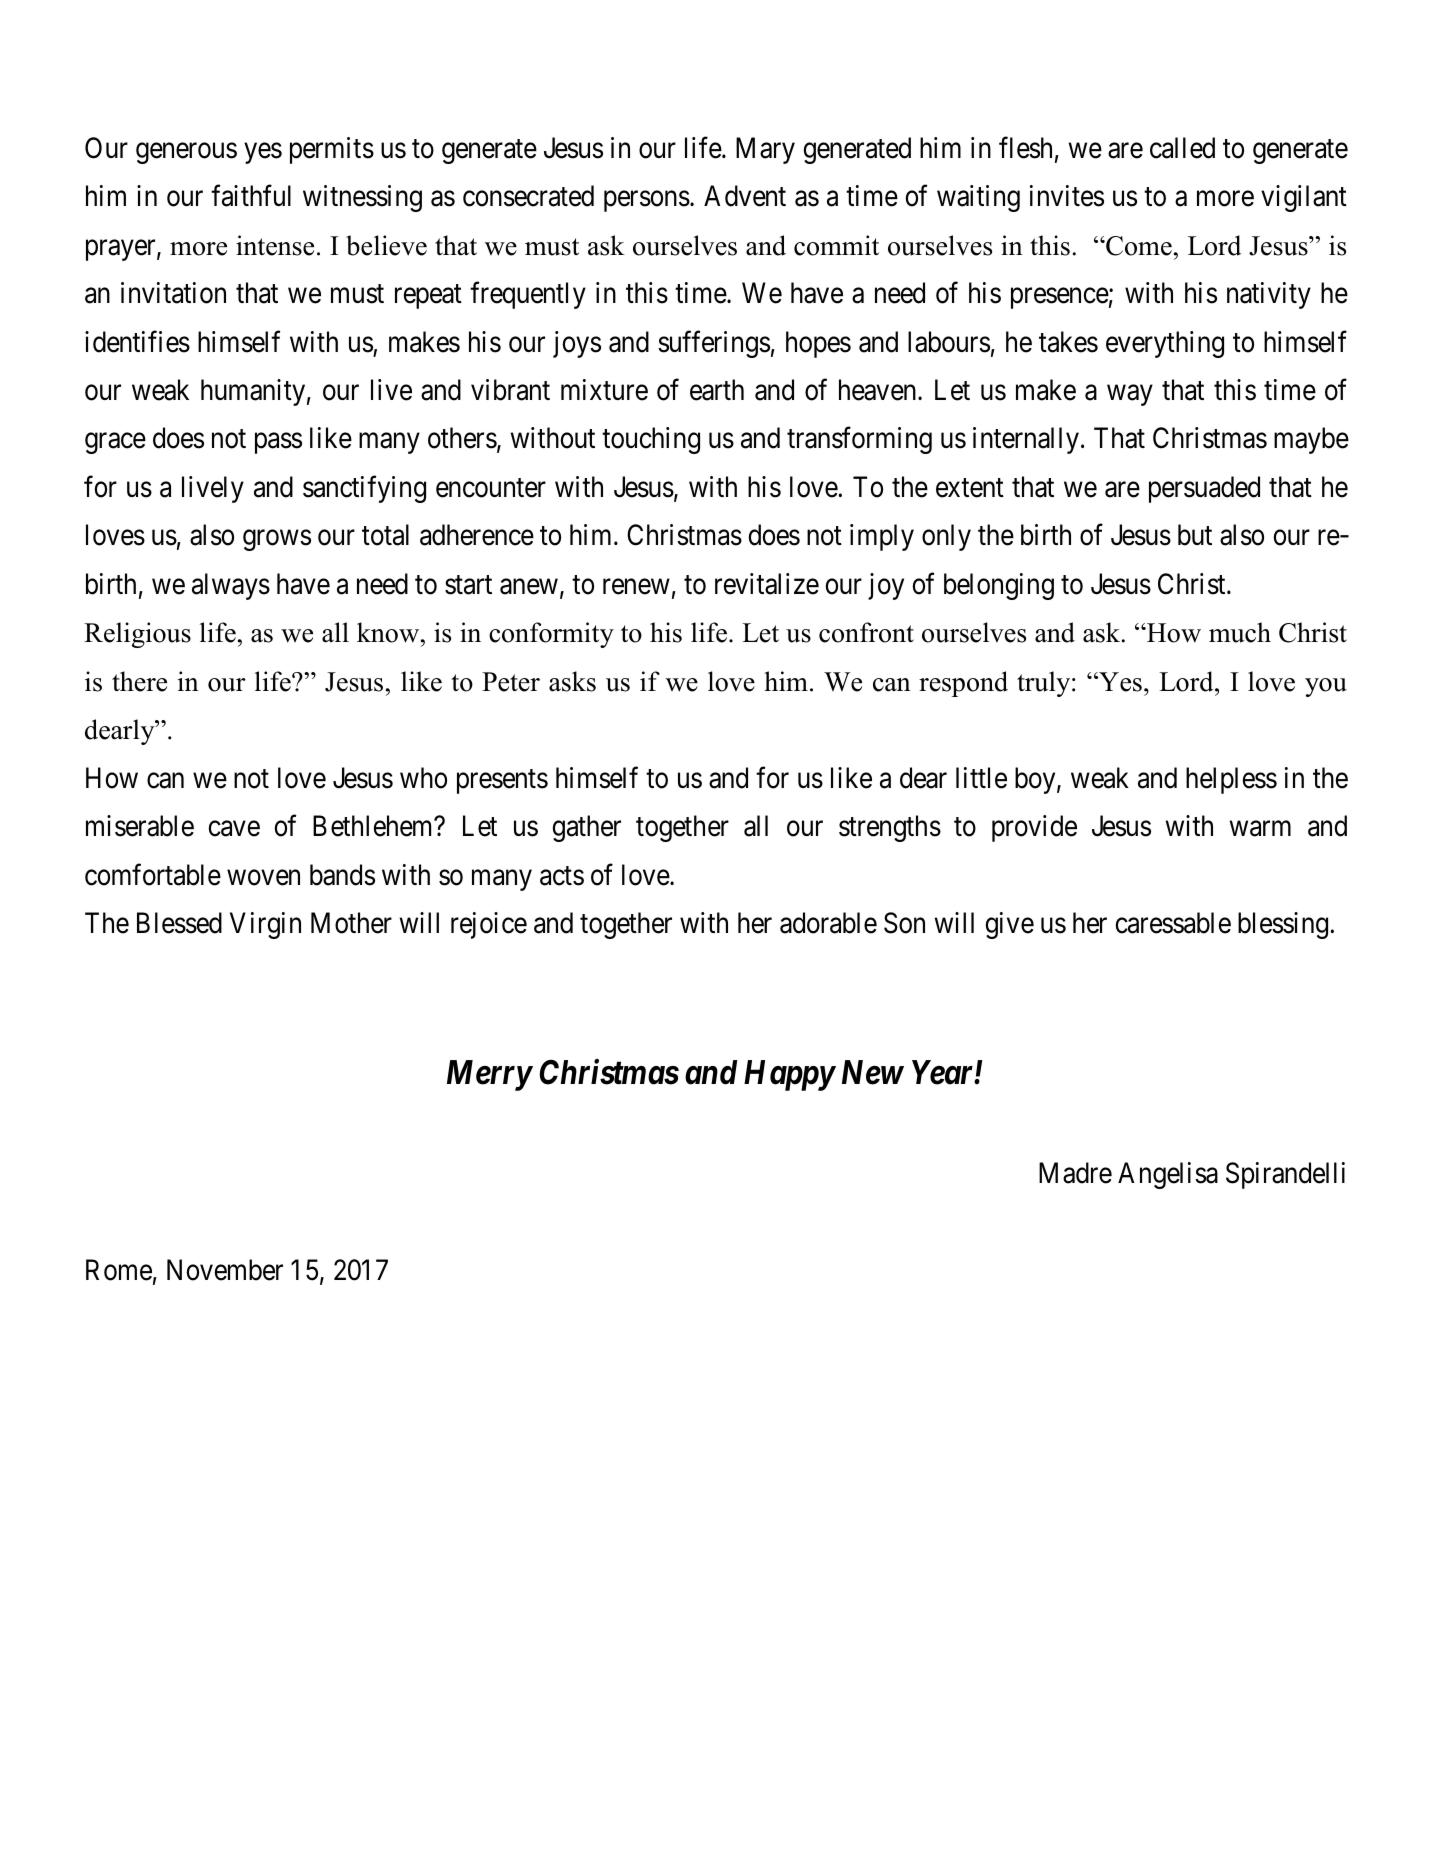 The height and width of the screenshot is (1854, 1432). Describe the element at coordinates (828, 923) in the screenshot. I see `adorable` at that location.
